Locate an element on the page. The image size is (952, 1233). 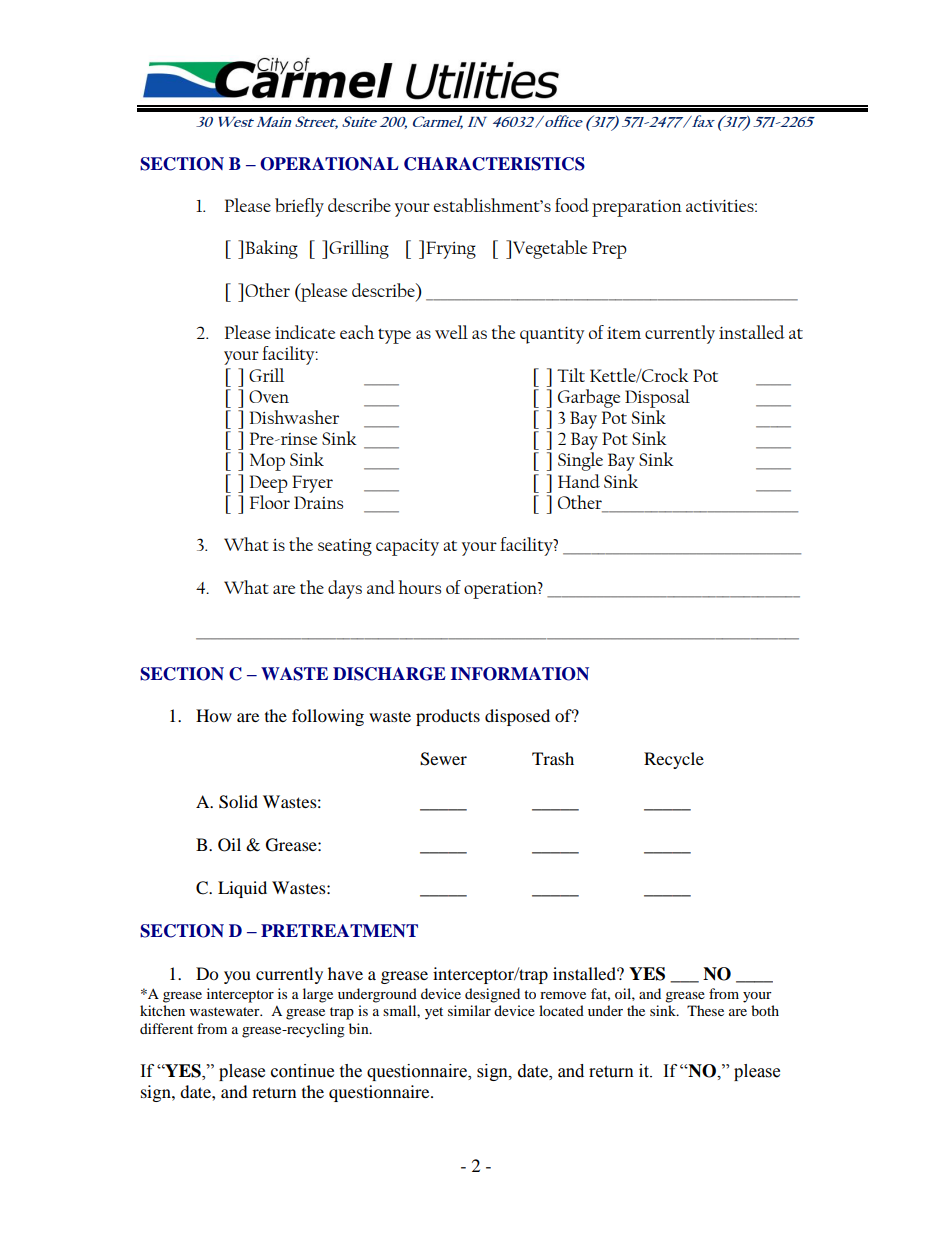
INFORMATION is located at coordinates (520, 674).
